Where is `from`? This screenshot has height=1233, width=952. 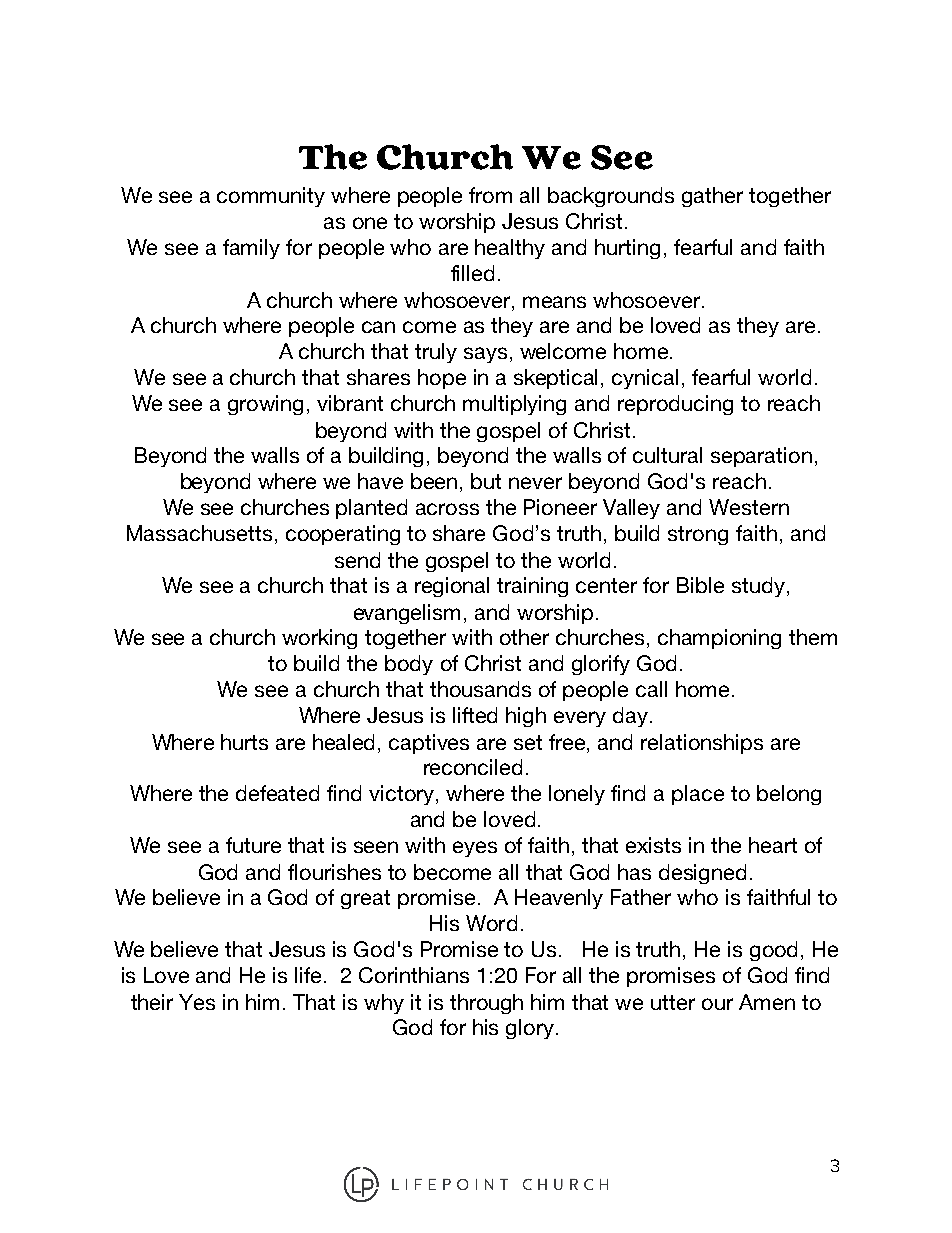 from is located at coordinates (490, 195).
